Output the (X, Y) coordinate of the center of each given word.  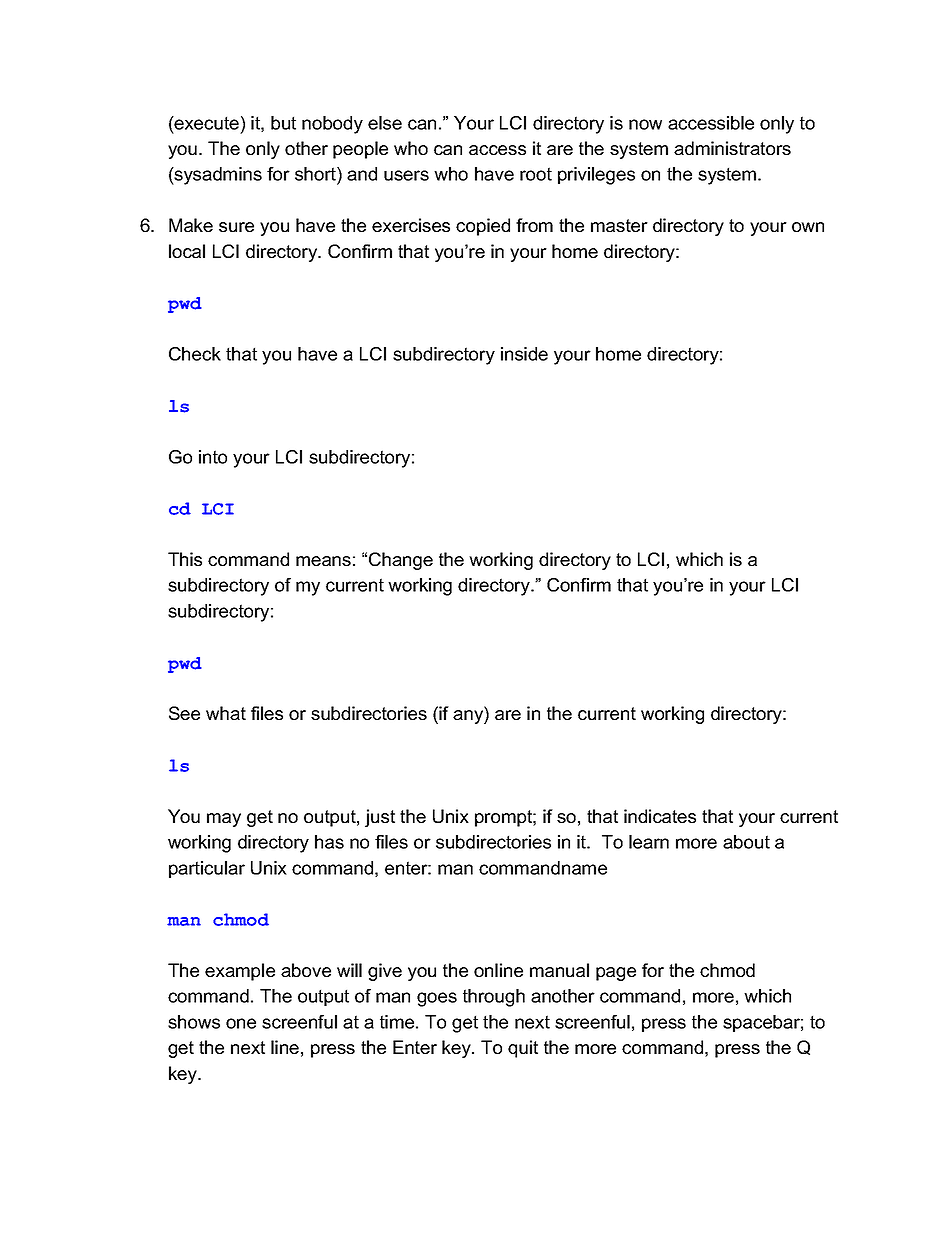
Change (401, 561)
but (283, 123)
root (536, 174)
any (469, 717)
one (241, 1023)
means (323, 561)
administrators (732, 148)
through (494, 998)
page (616, 974)
